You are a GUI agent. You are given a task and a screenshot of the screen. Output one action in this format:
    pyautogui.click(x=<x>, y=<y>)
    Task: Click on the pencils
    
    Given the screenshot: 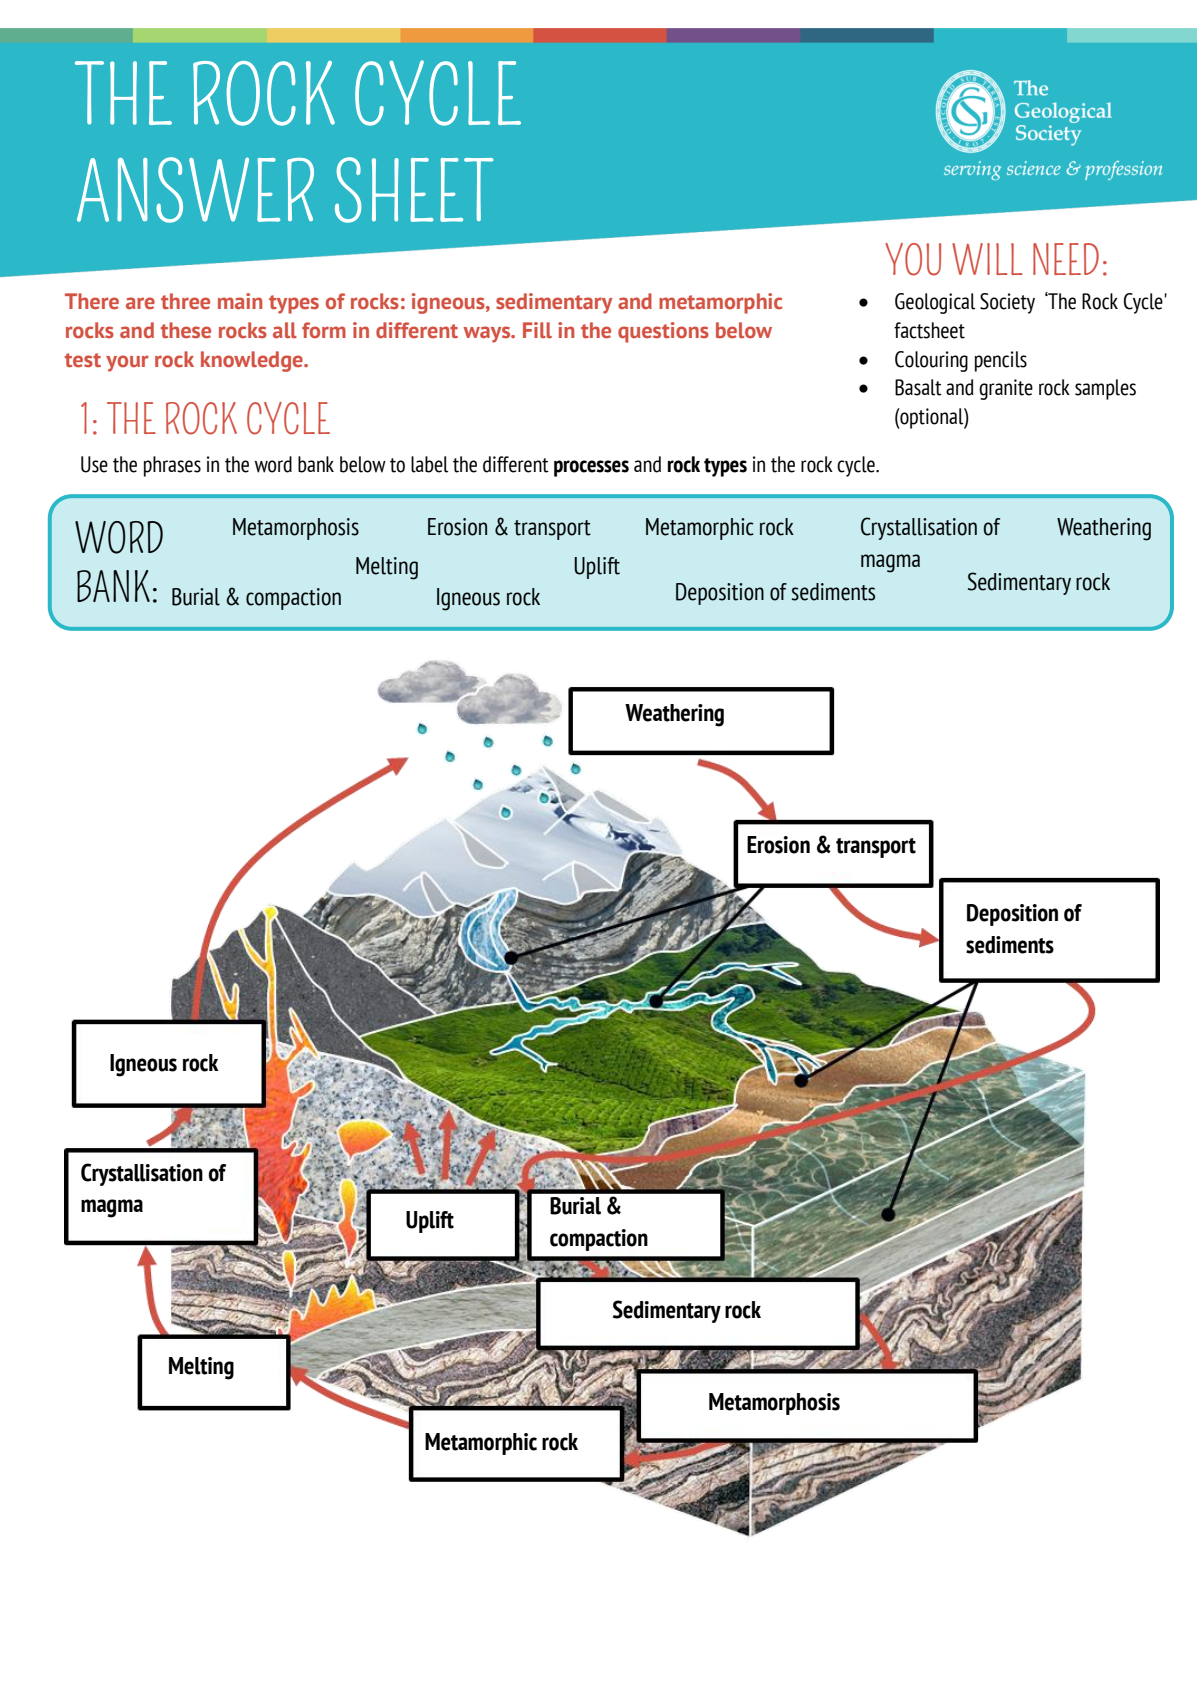 What is the action you would take?
    pyautogui.click(x=1001, y=361)
